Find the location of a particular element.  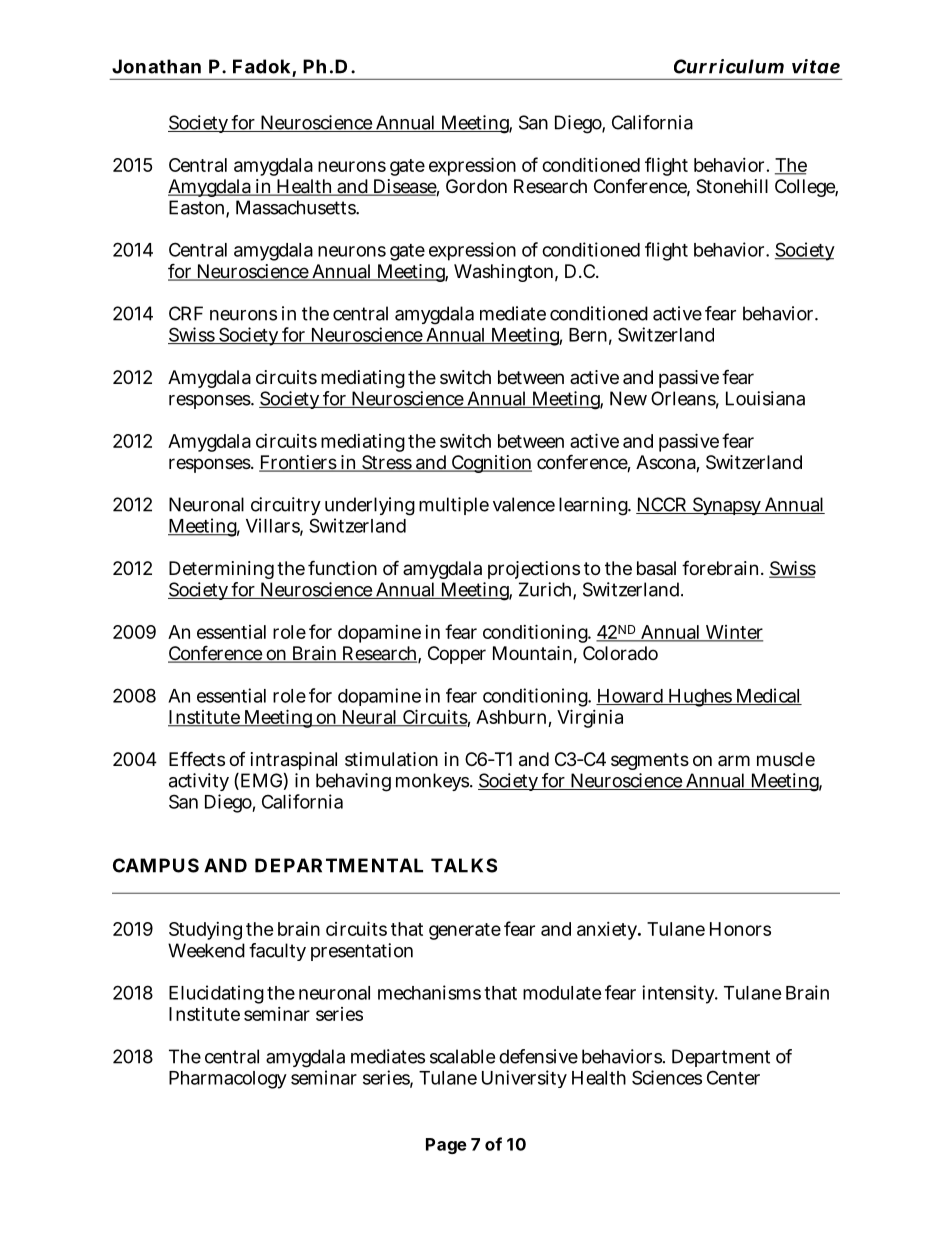

Determining is located at coordinates (221, 570).
